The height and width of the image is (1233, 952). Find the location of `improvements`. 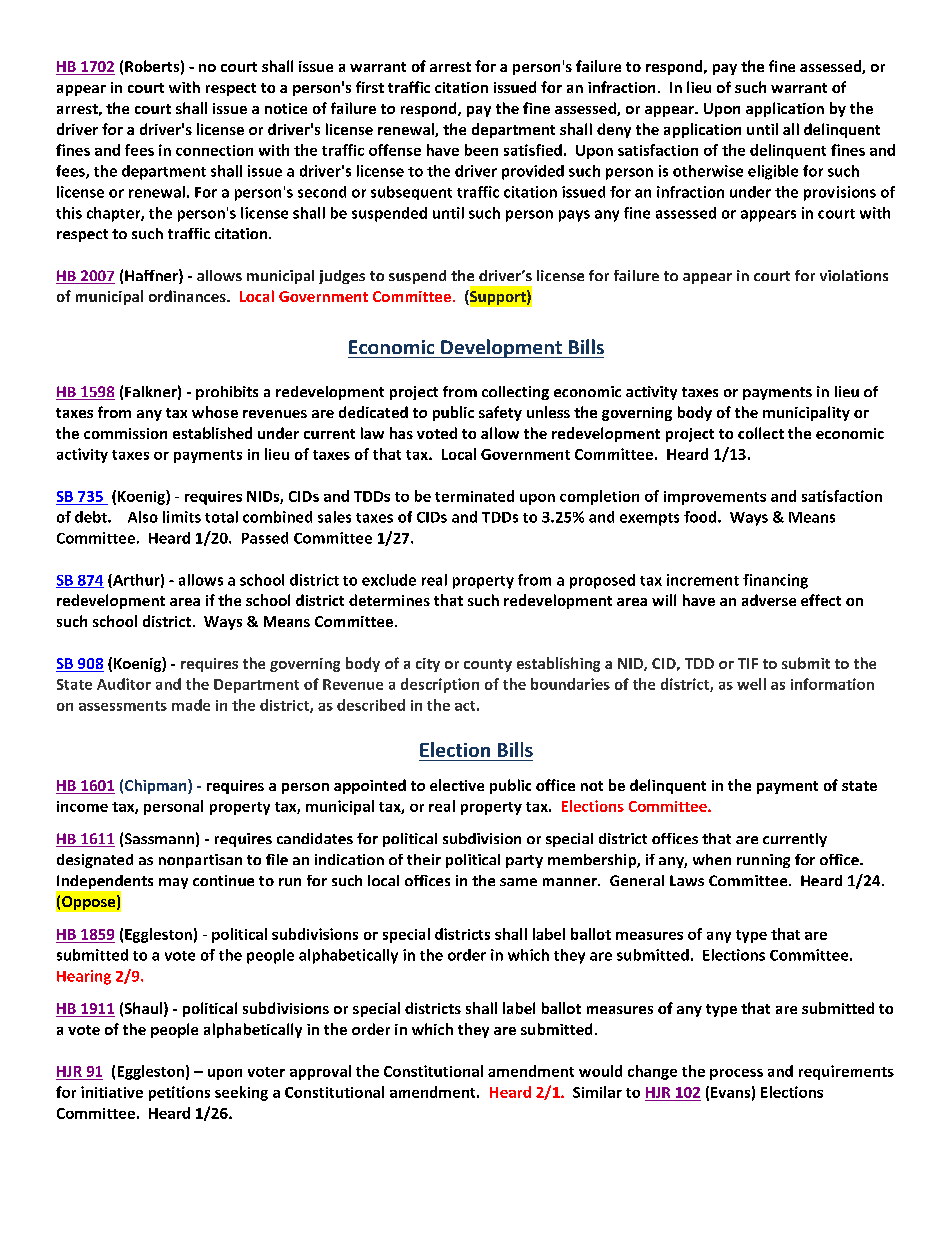

improvements is located at coordinates (715, 498).
